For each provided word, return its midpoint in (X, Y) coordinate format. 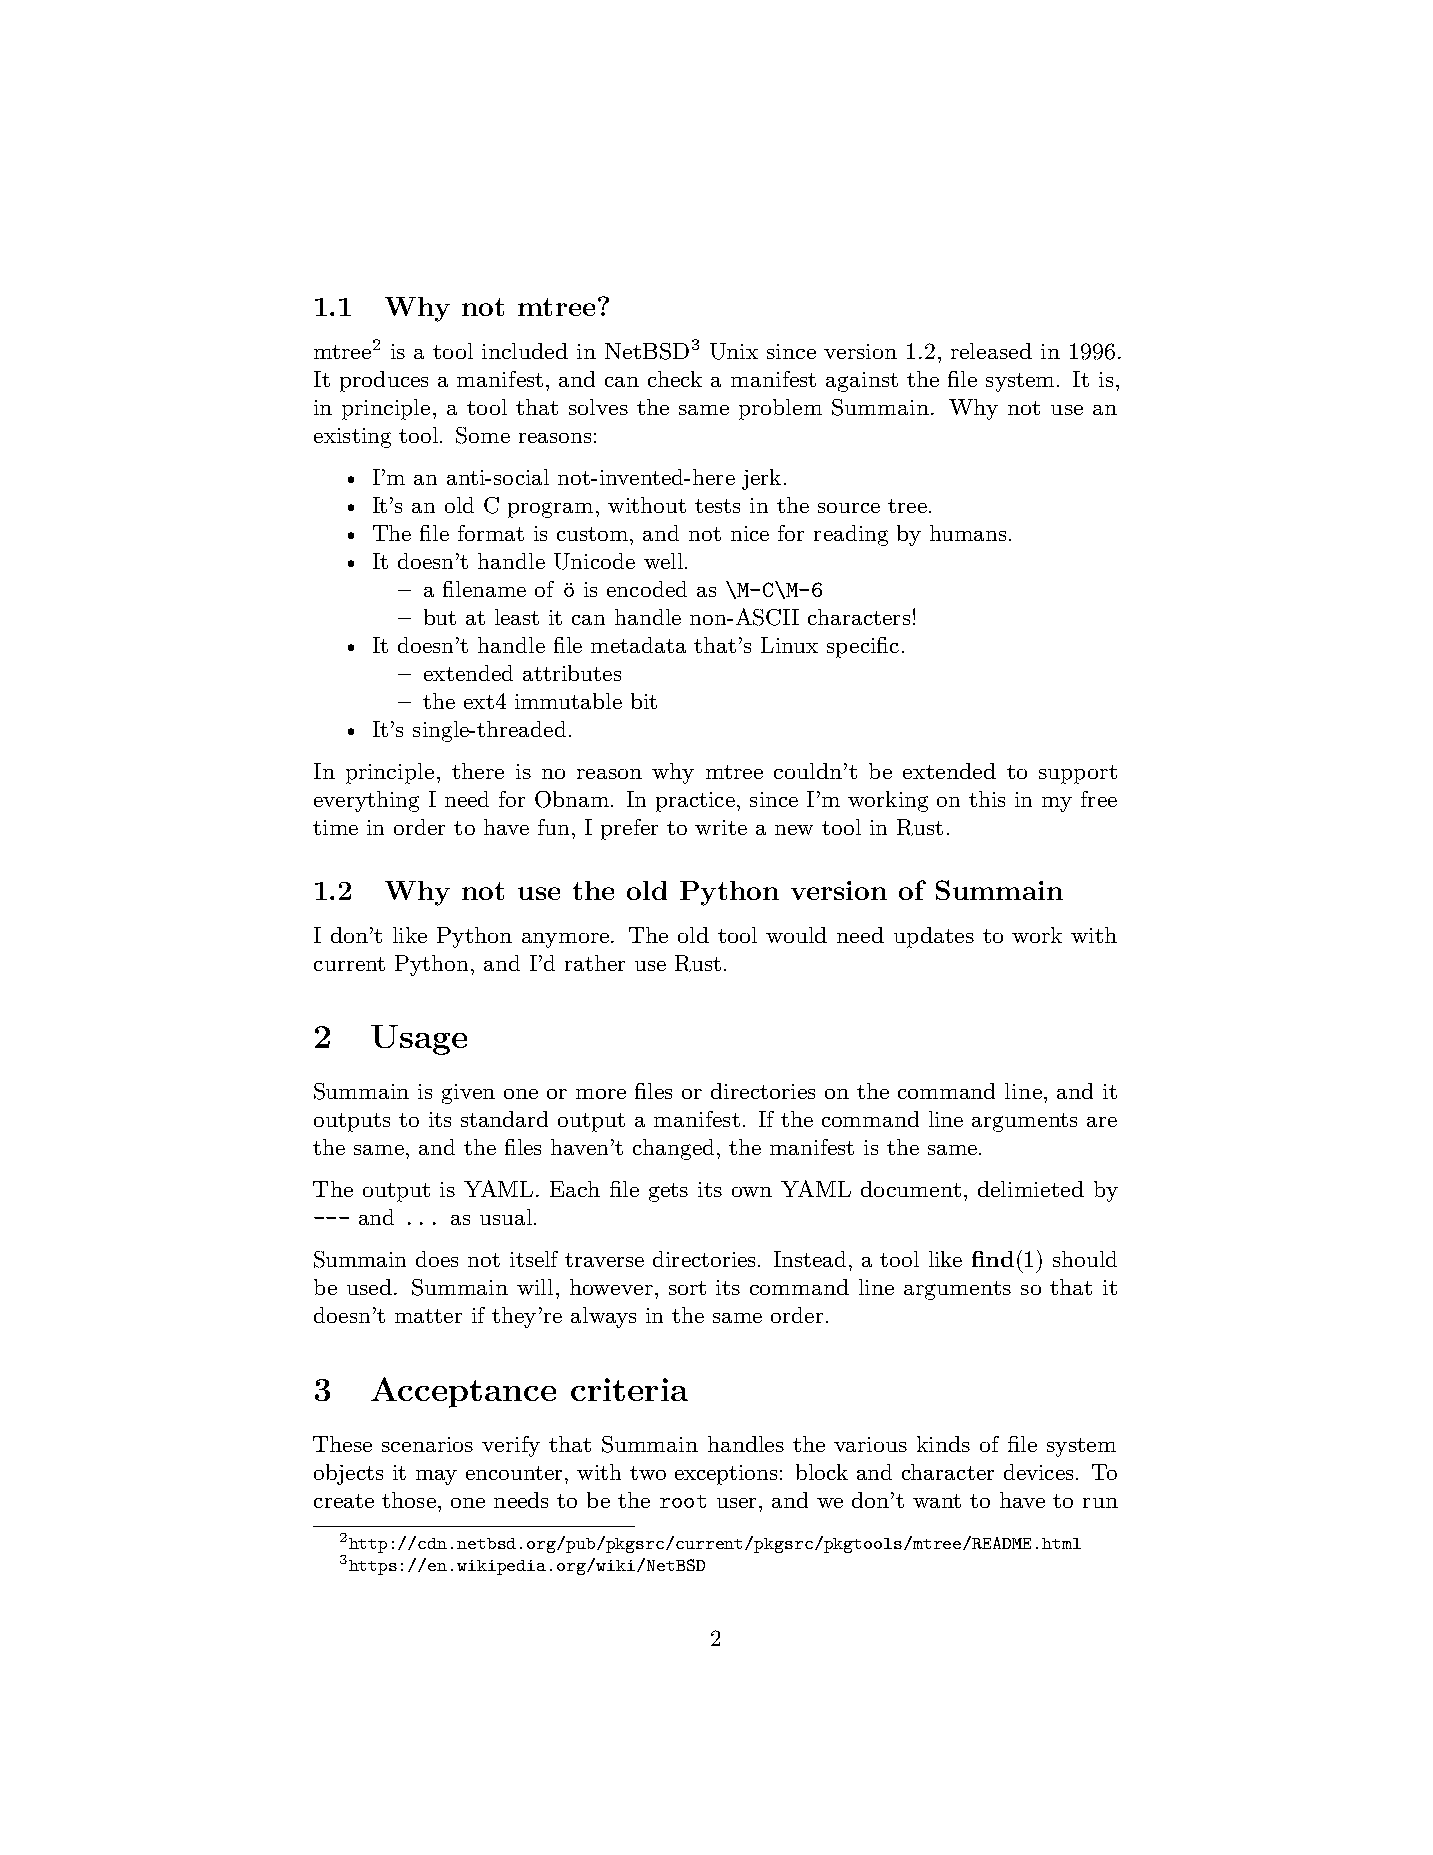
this (987, 799)
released (991, 351)
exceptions (726, 1475)
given (468, 1094)
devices (1038, 1472)
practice (695, 802)
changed (673, 1149)
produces (384, 381)
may (436, 1477)
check (675, 379)
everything (366, 801)
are (1102, 1122)
